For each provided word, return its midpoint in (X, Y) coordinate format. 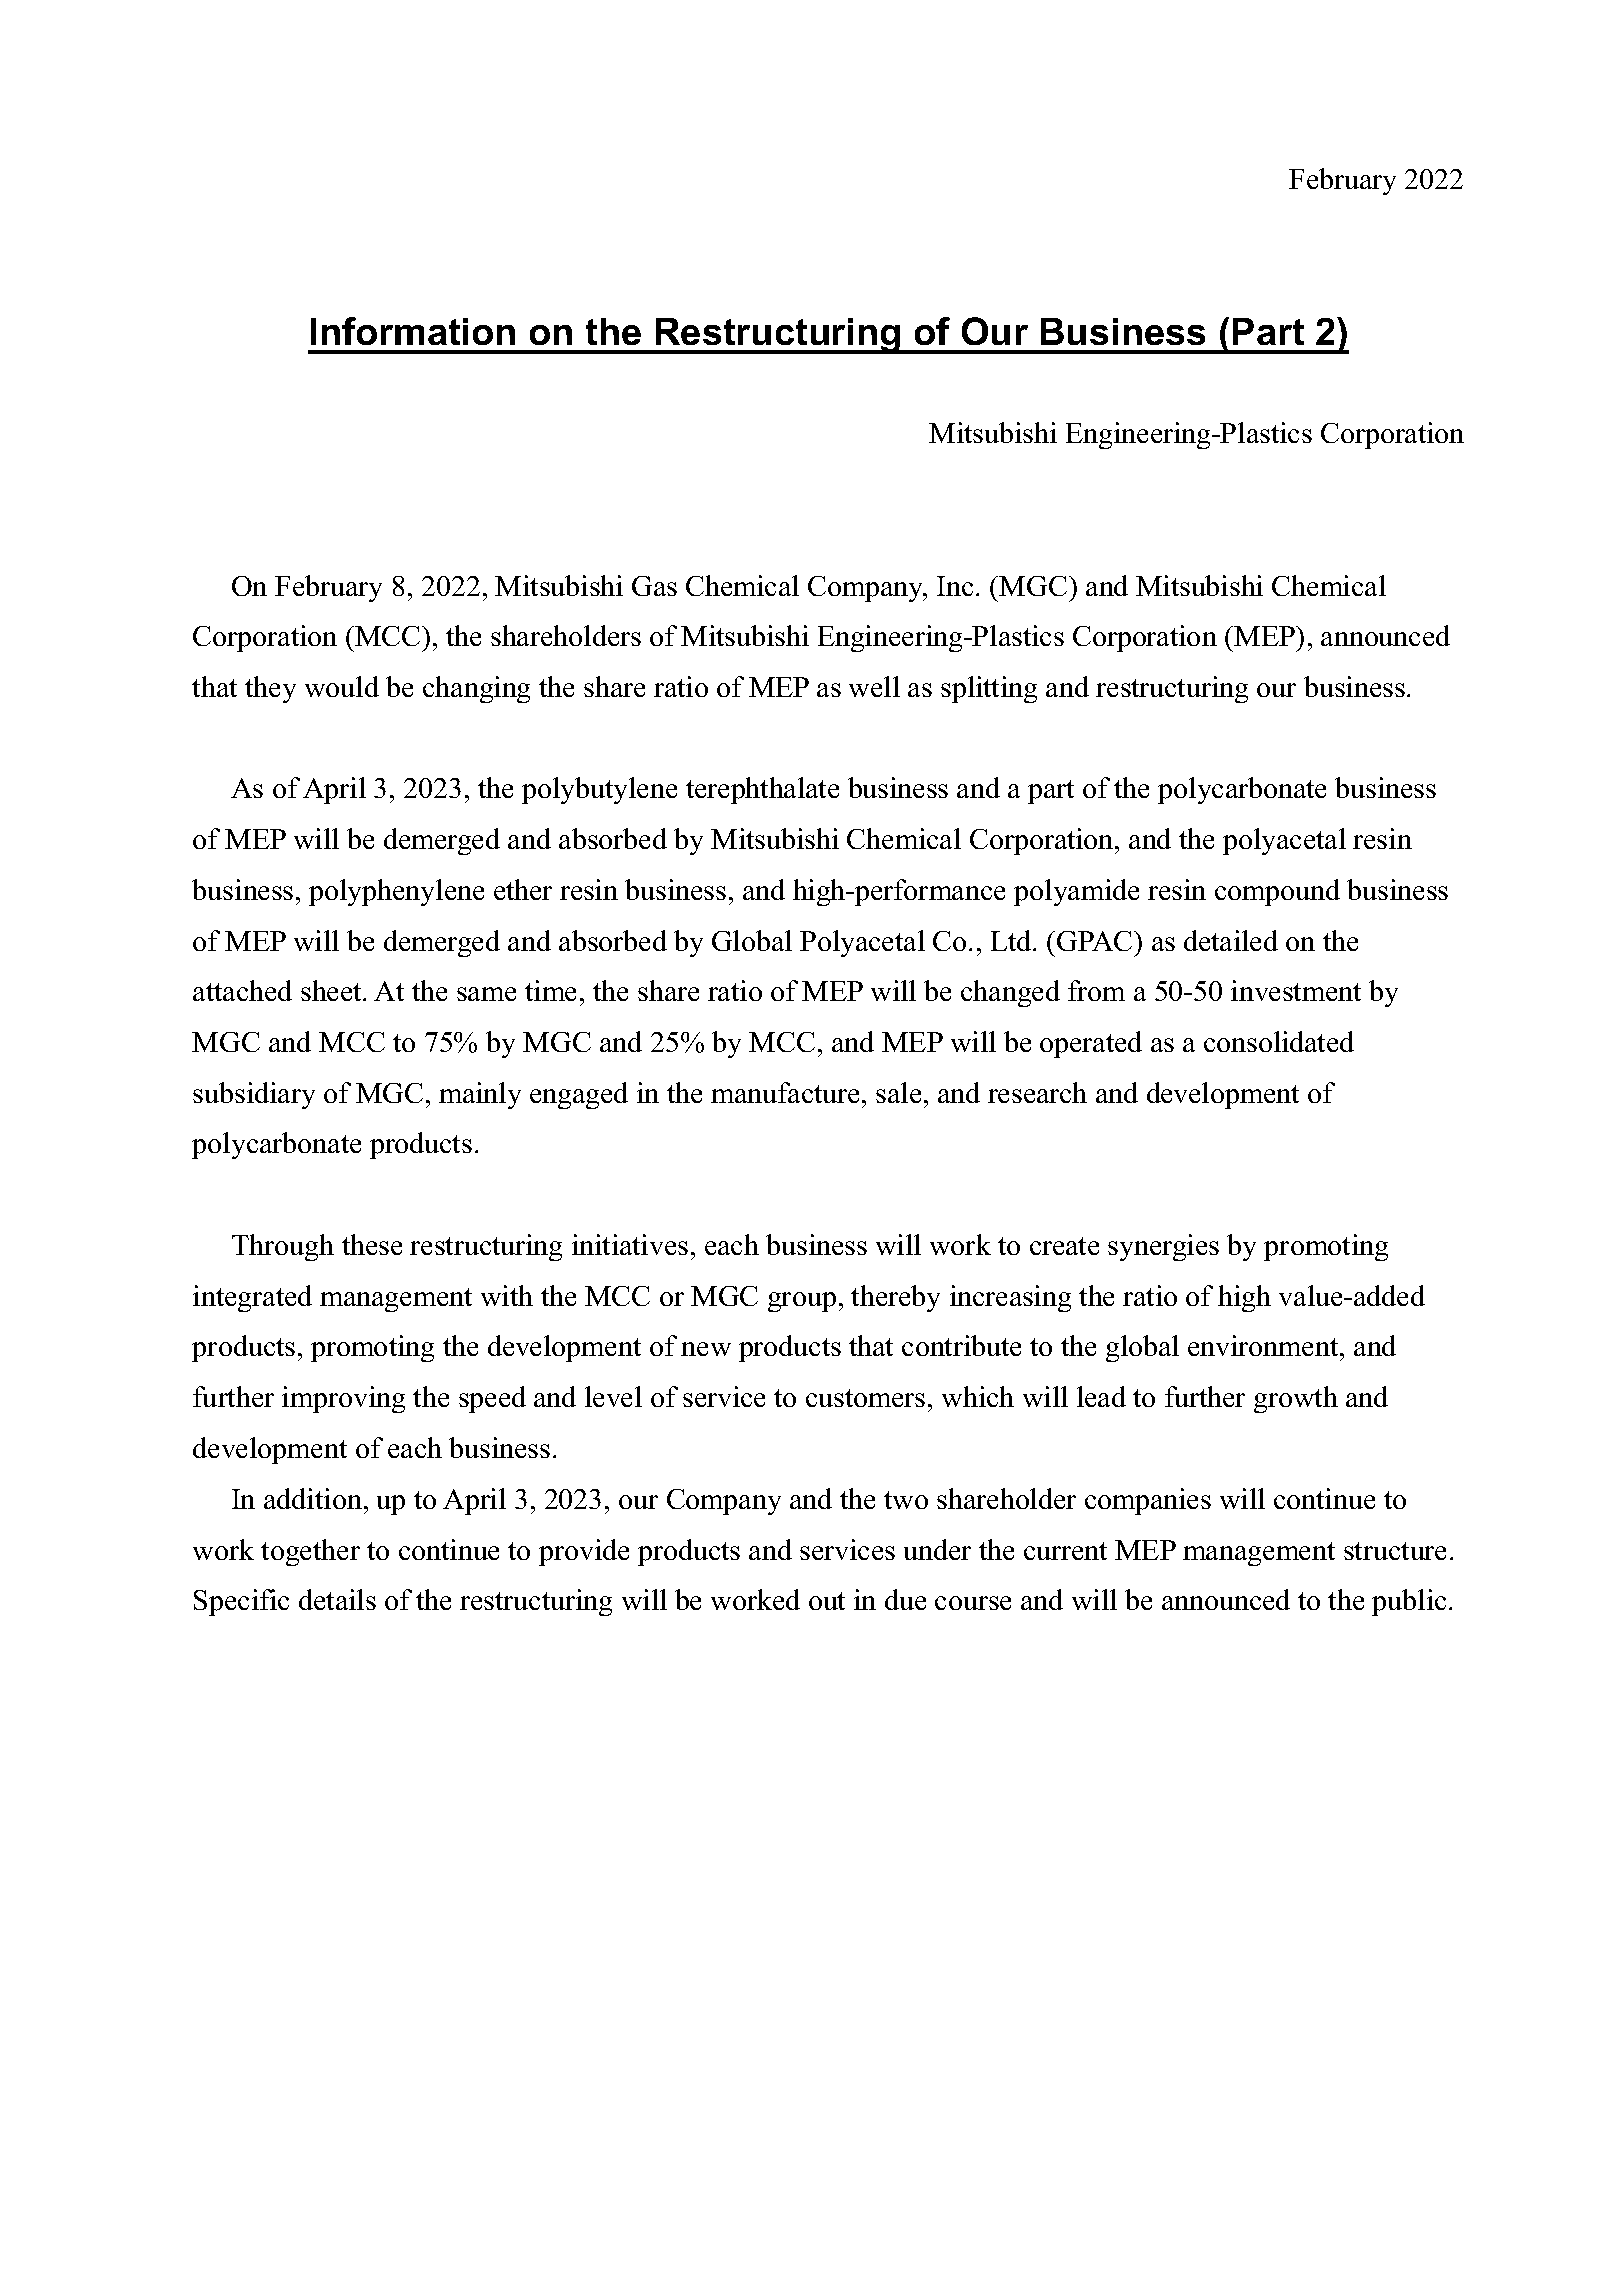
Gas (654, 586)
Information (413, 331)
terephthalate (762, 790)
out (827, 1601)
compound (1277, 892)
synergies (1163, 1247)
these (372, 1244)
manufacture (785, 1092)
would (342, 686)
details (337, 1599)
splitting (989, 689)
